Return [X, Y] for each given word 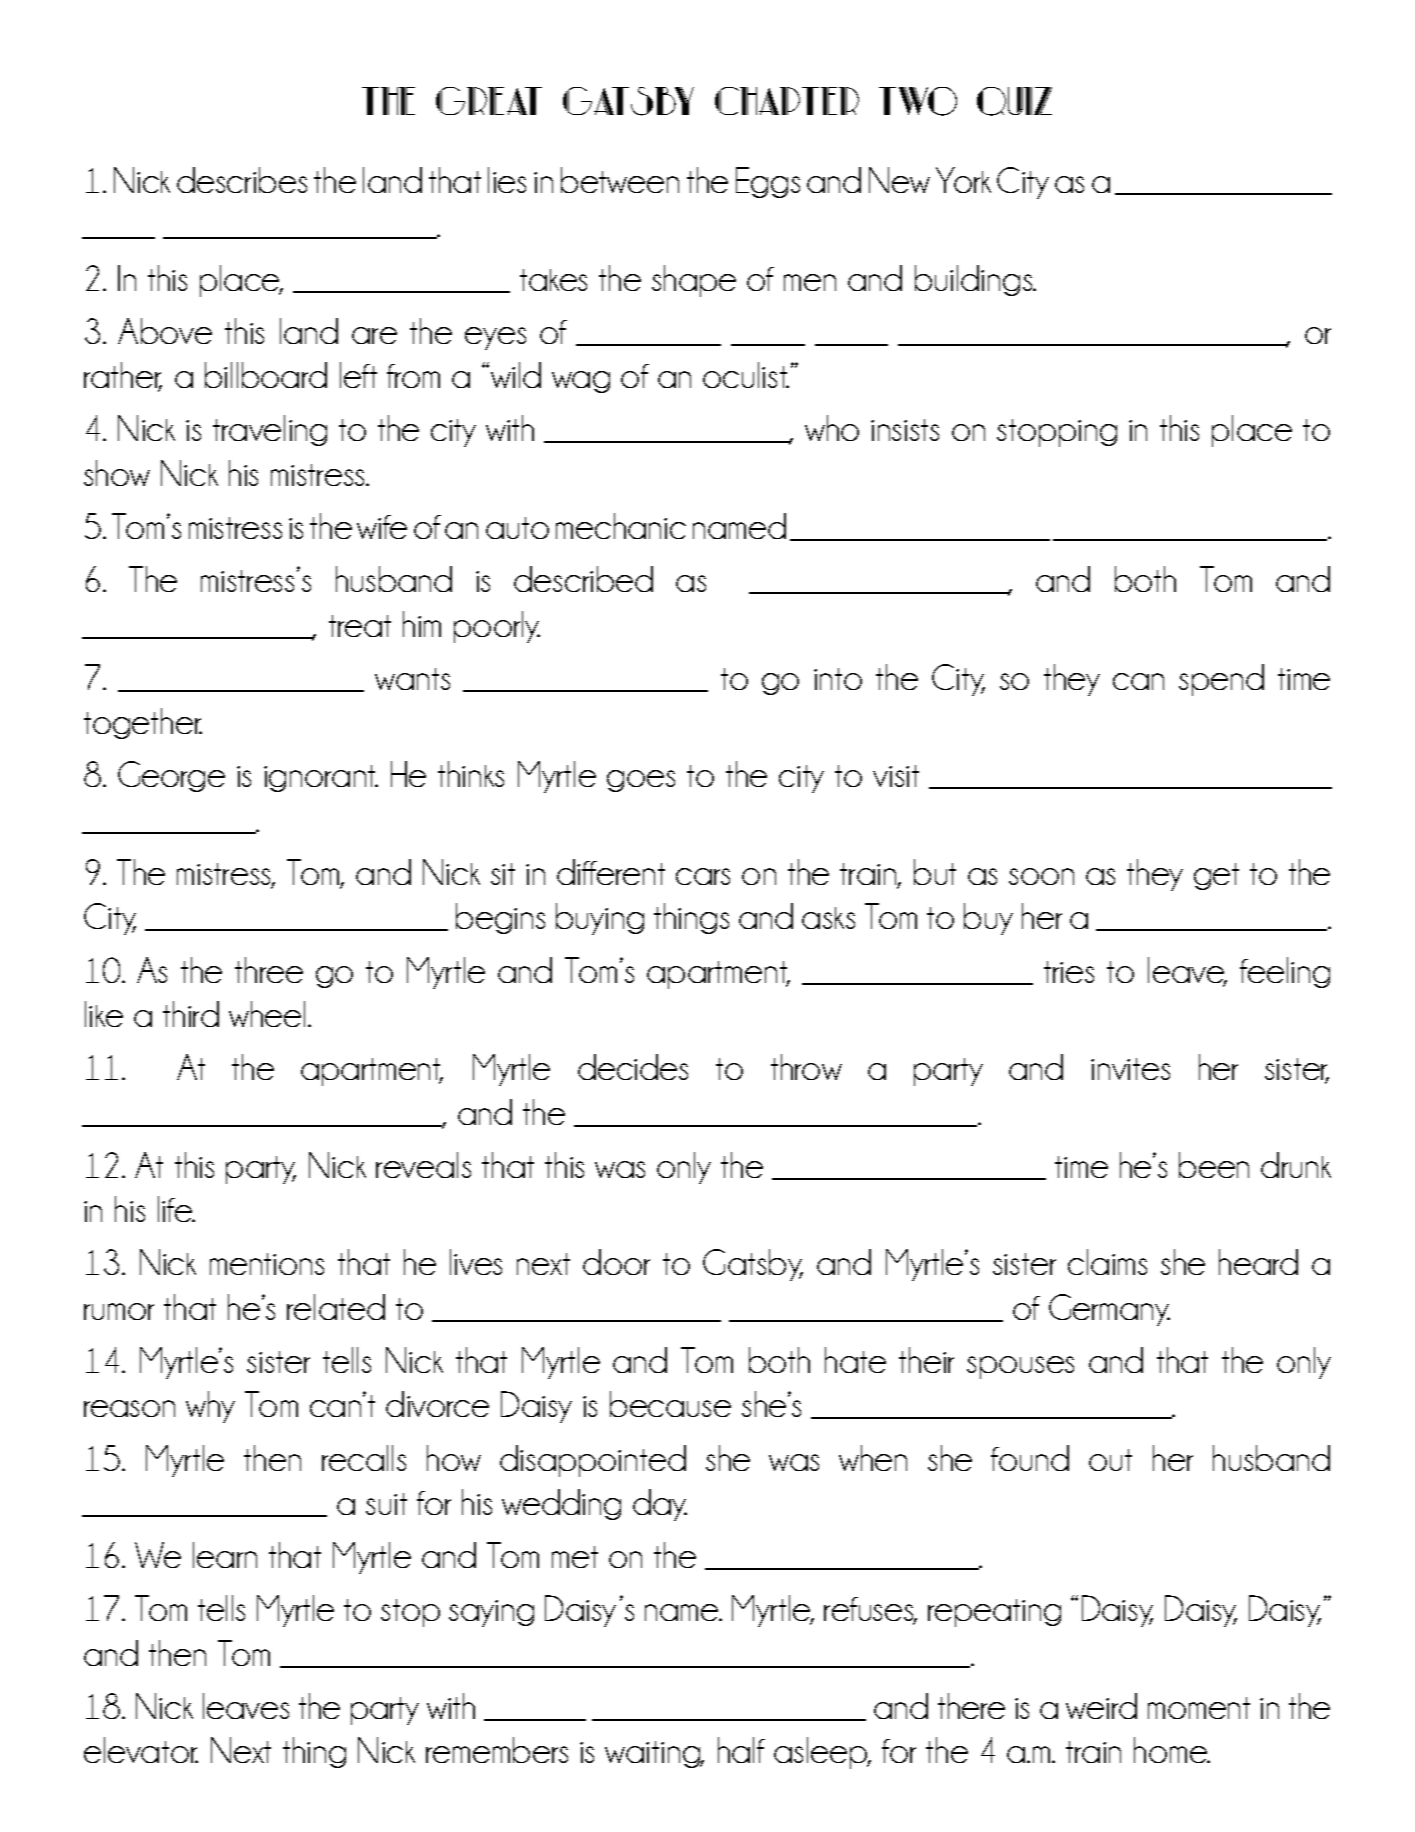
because [670, 1404]
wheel [267, 1014]
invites [1130, 1069]
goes [641, 781]
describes [242, 180]
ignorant [321, 778]
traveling [270, 430]
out [1110, 1460]
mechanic [621, 526]
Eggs [768, 182]
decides [633, 1067]
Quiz [1014, 101]
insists [905, 430]
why [210, 1407]
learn [225, 1555]
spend [1221, 680]
